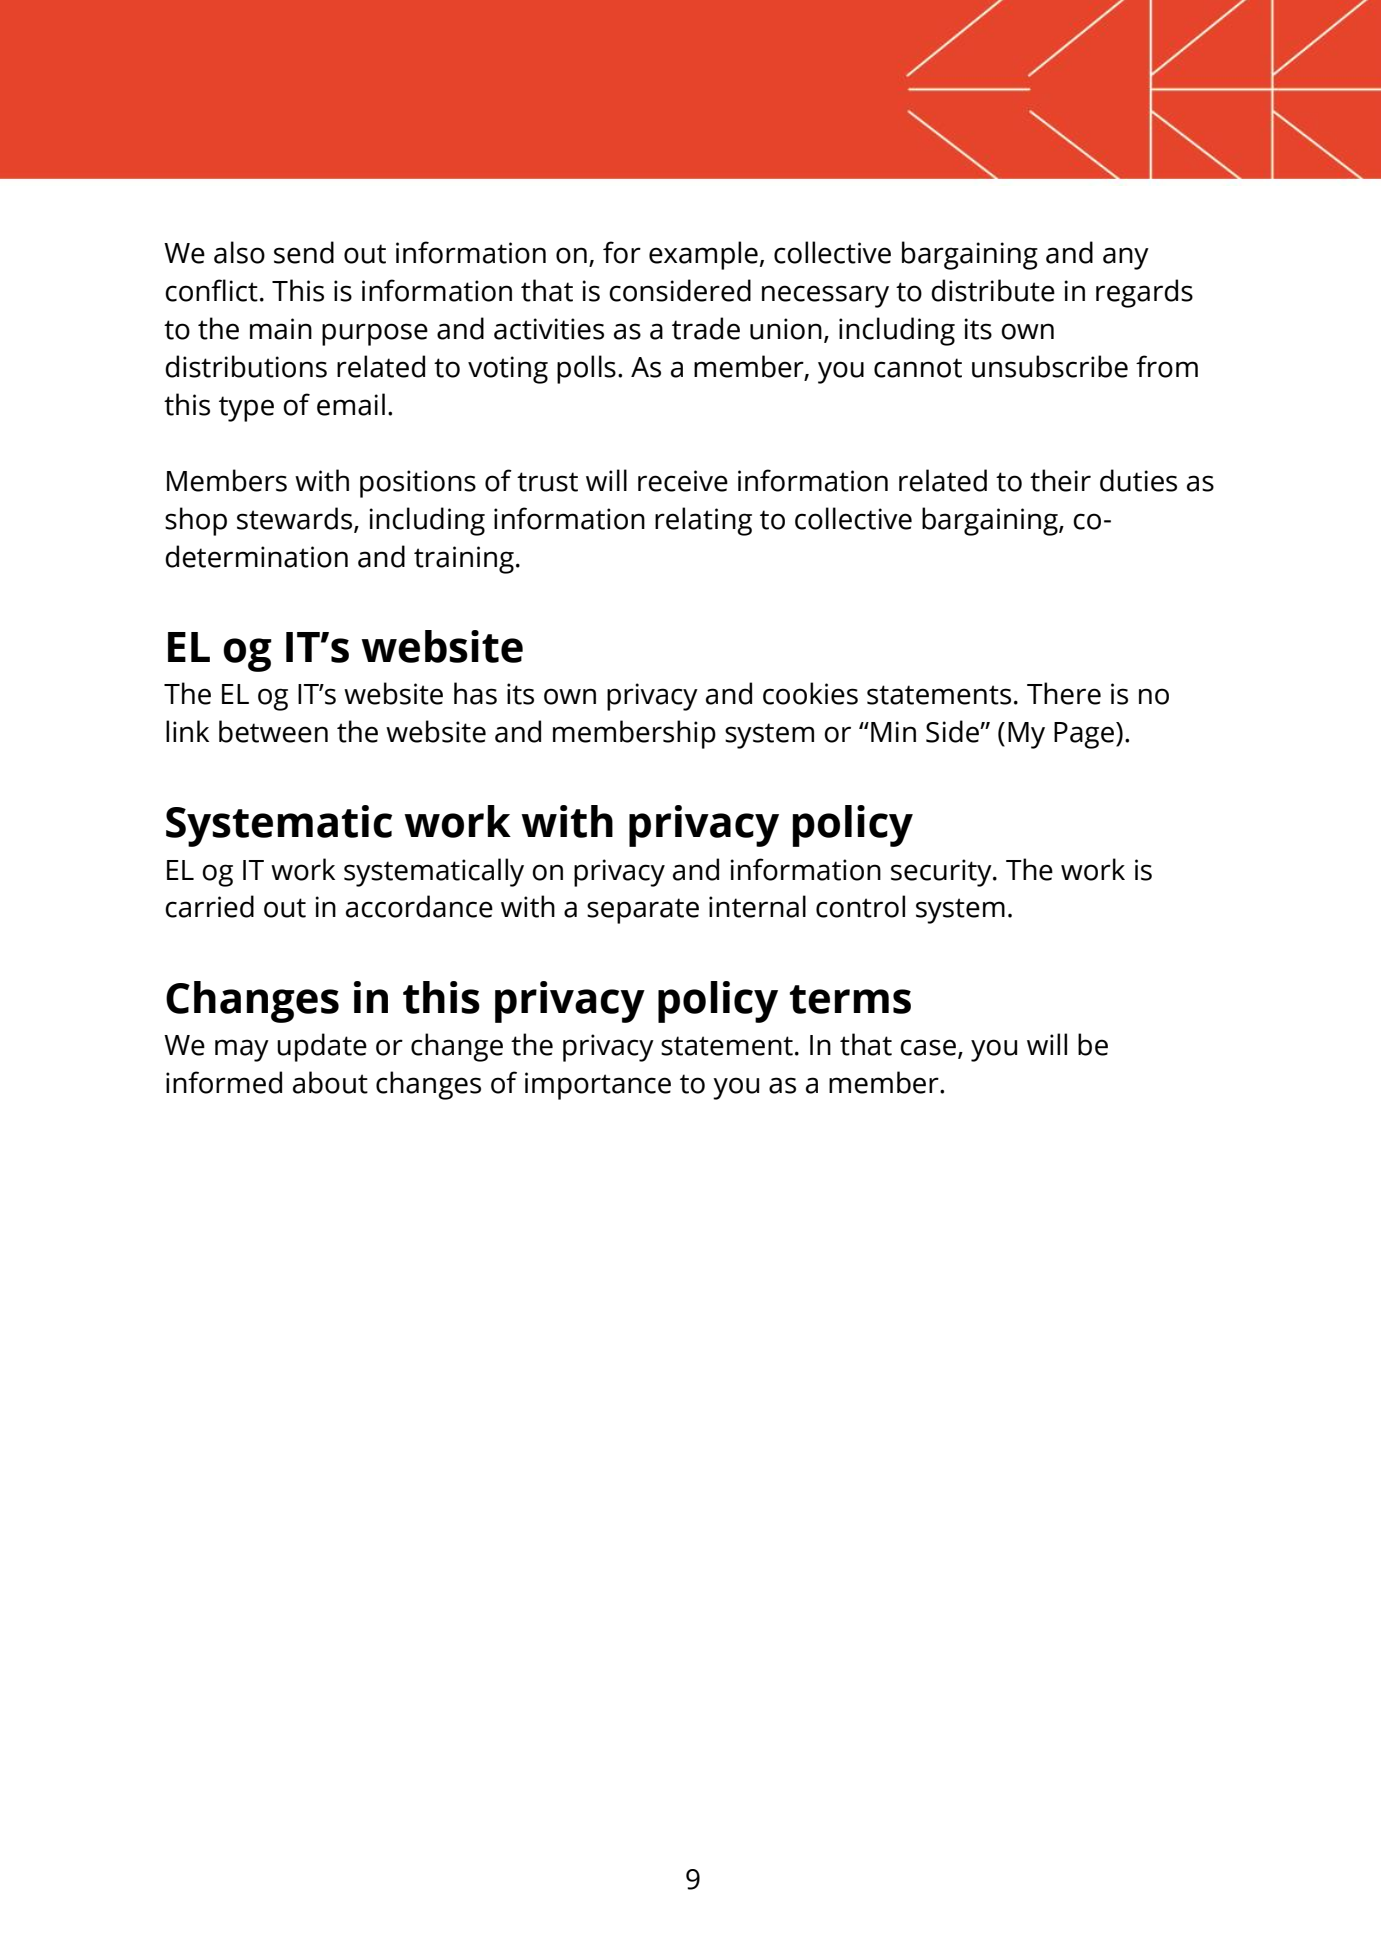  I want to click on send, so click(304, 252).
